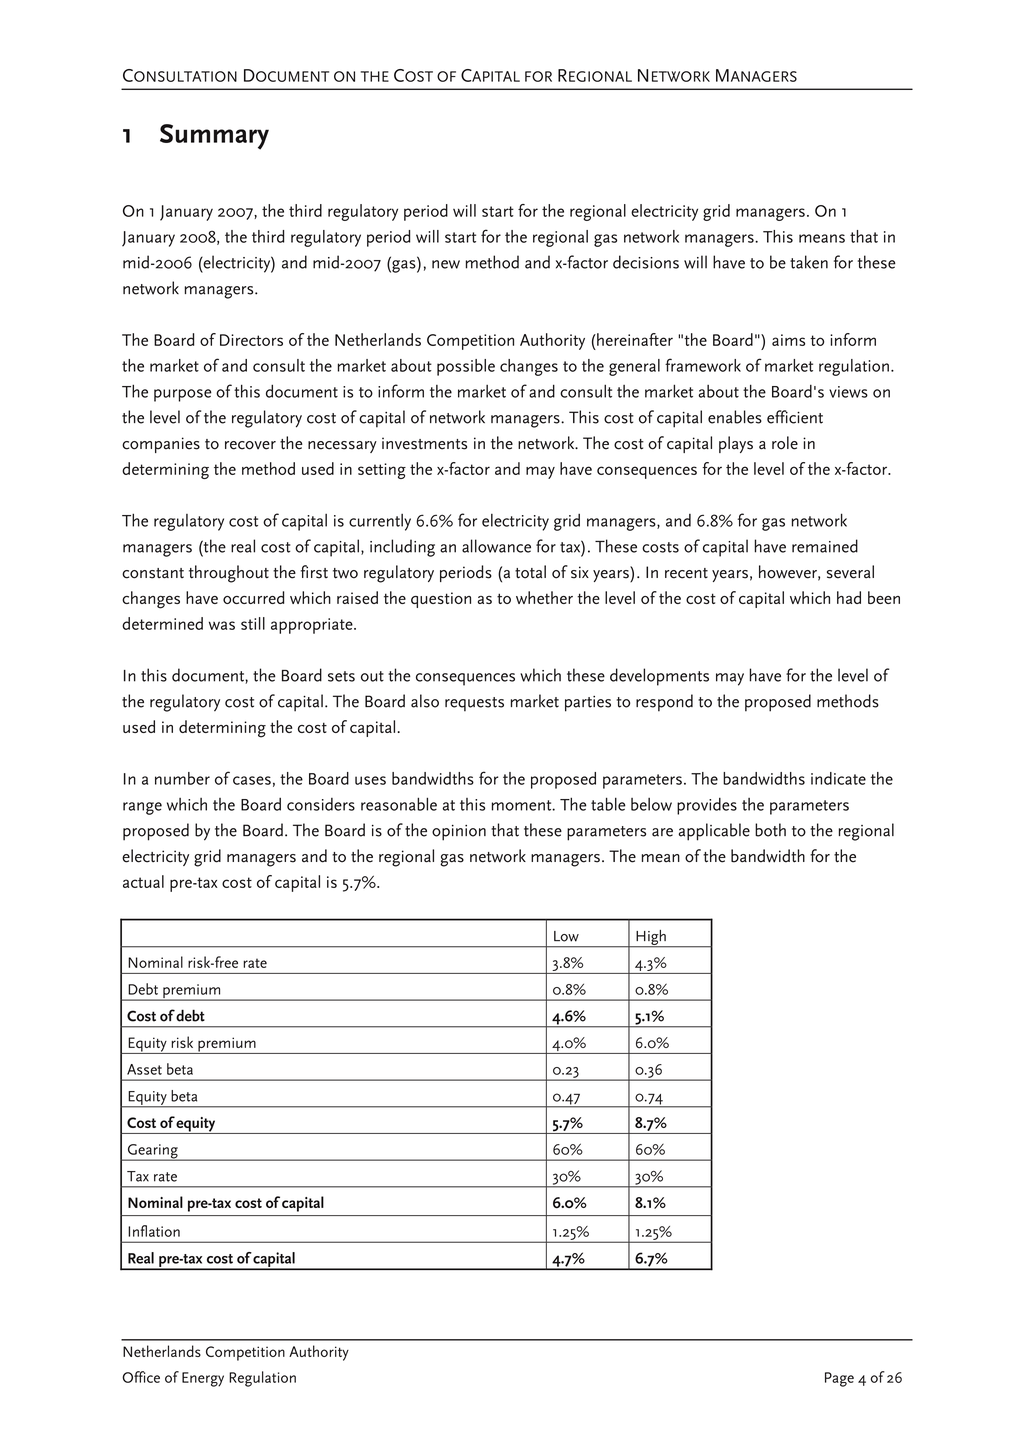 This screenshot has height=1449, width=1024. What do you see at coordinates (252, 780) in the screenshot?
I see `cases` at bounding box center [252, 780].
